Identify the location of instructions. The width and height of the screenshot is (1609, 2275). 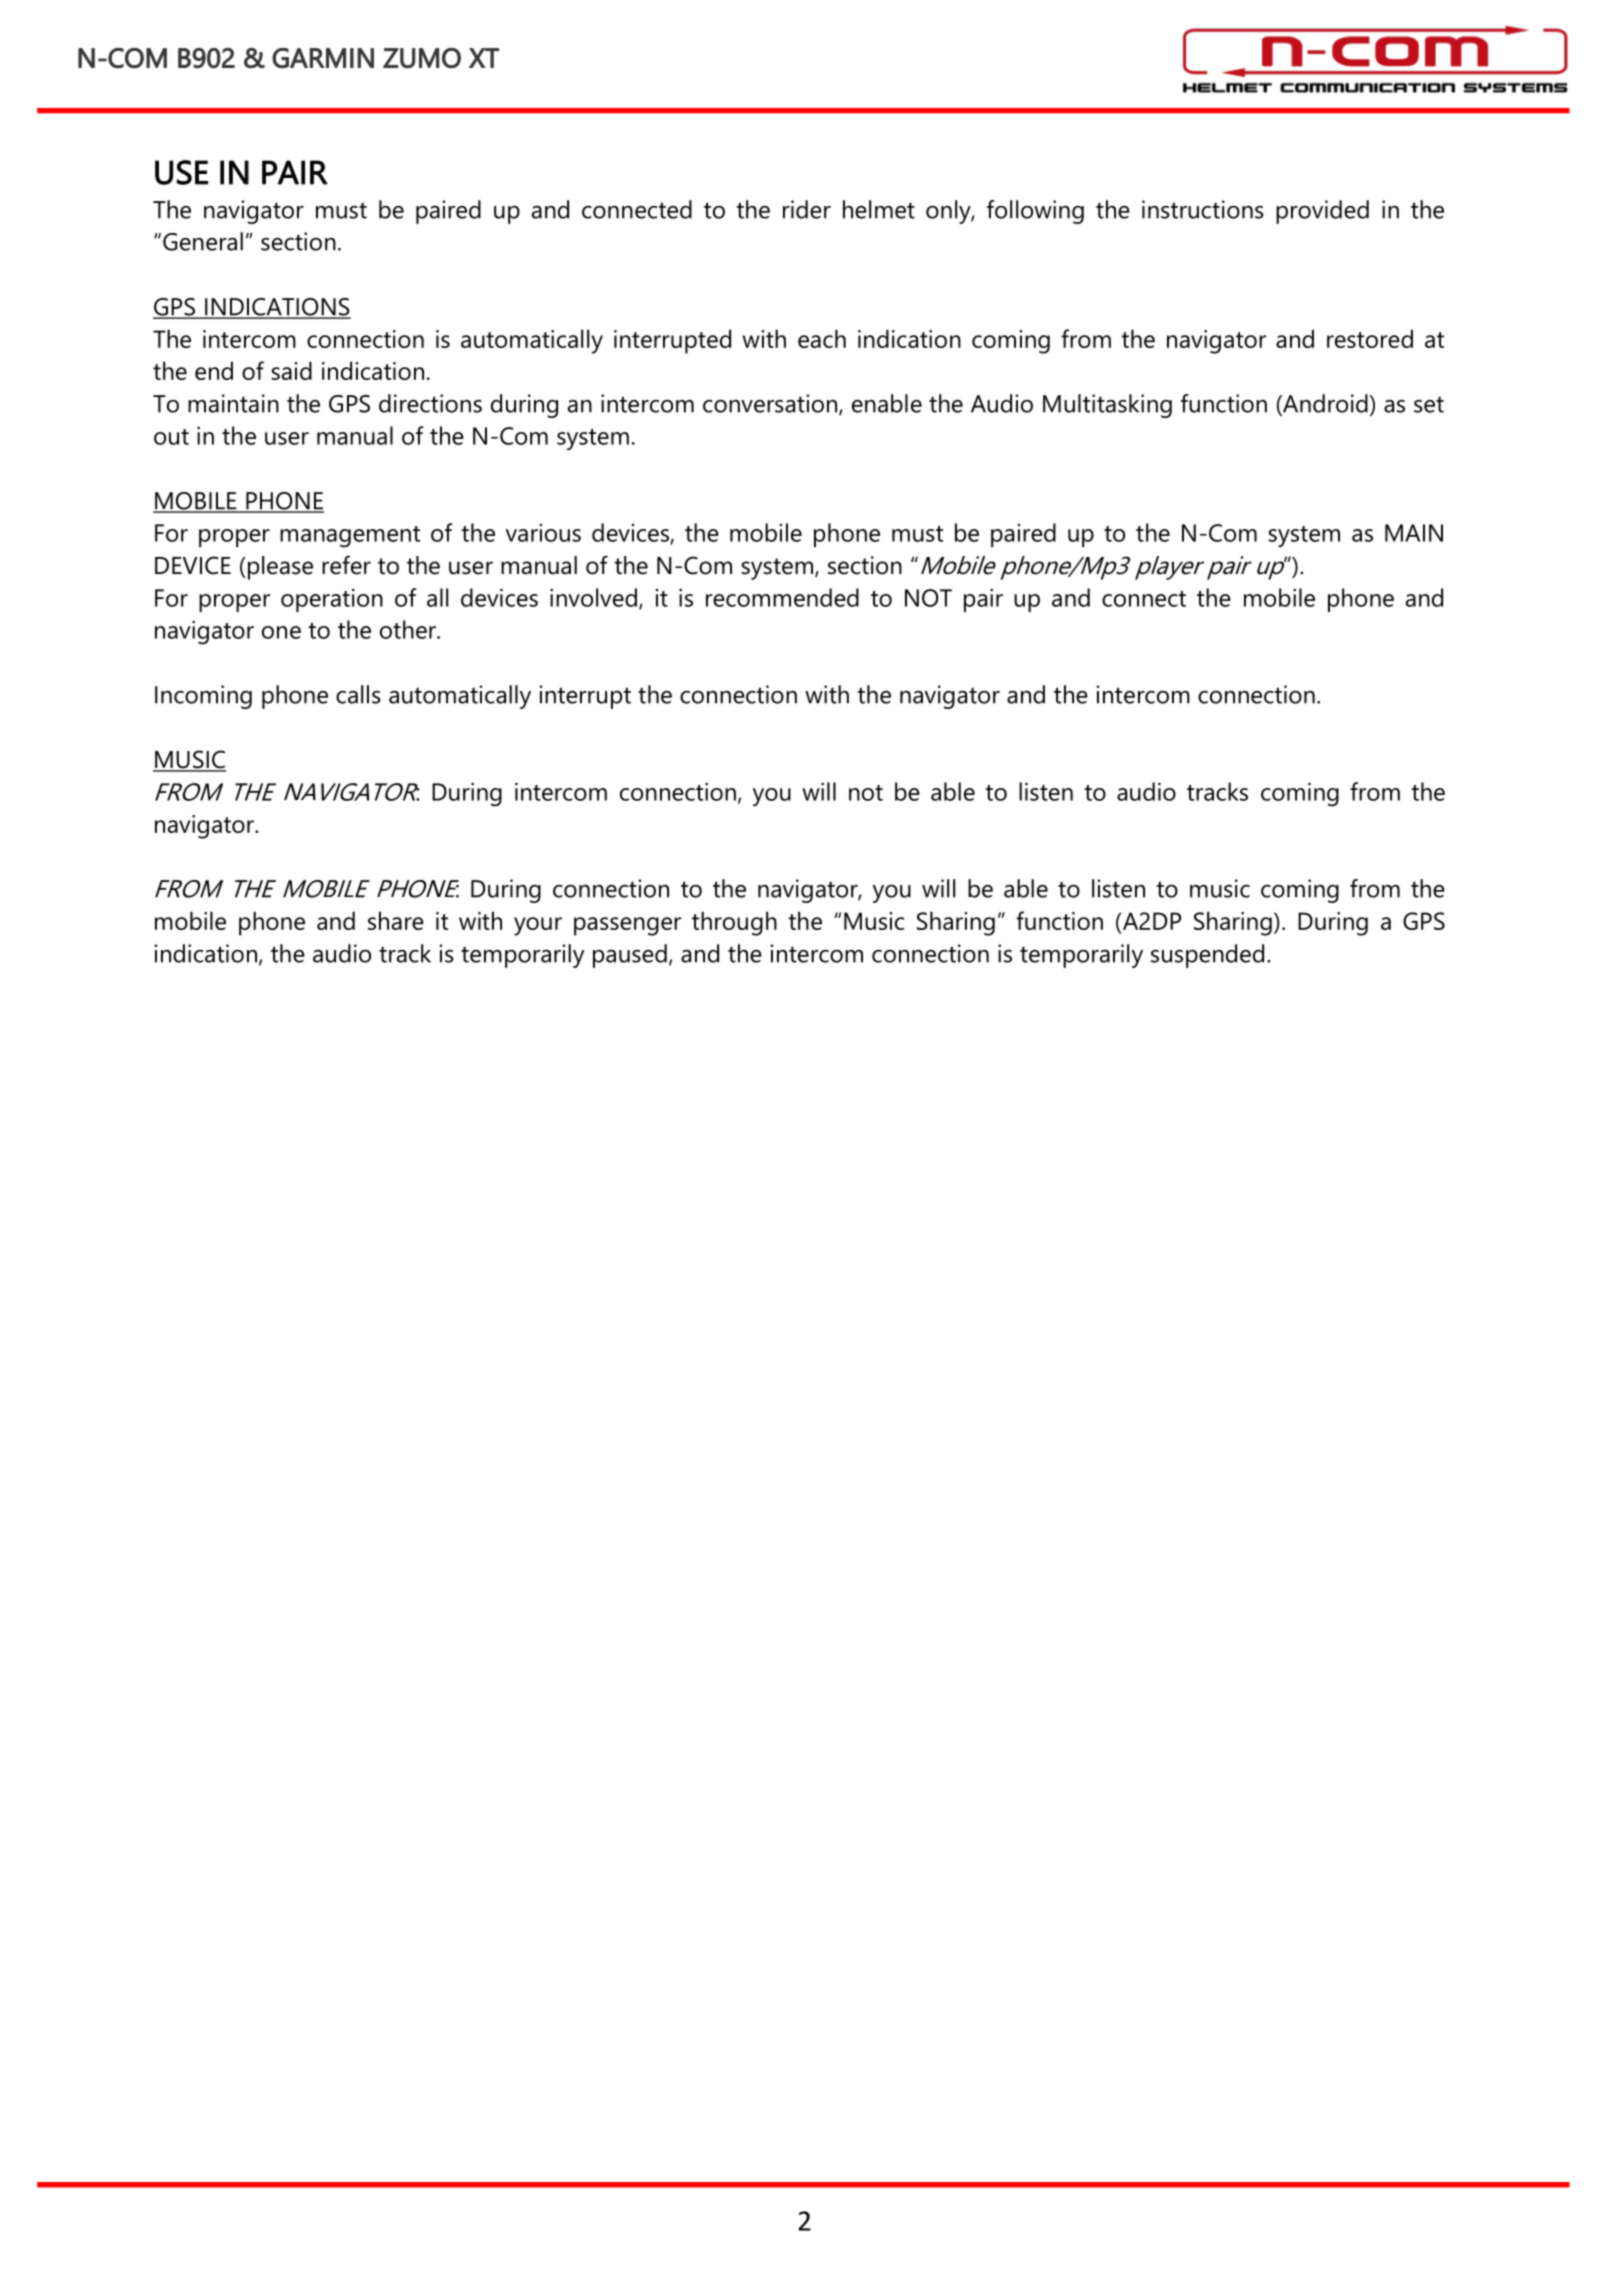
(1203, 209).
